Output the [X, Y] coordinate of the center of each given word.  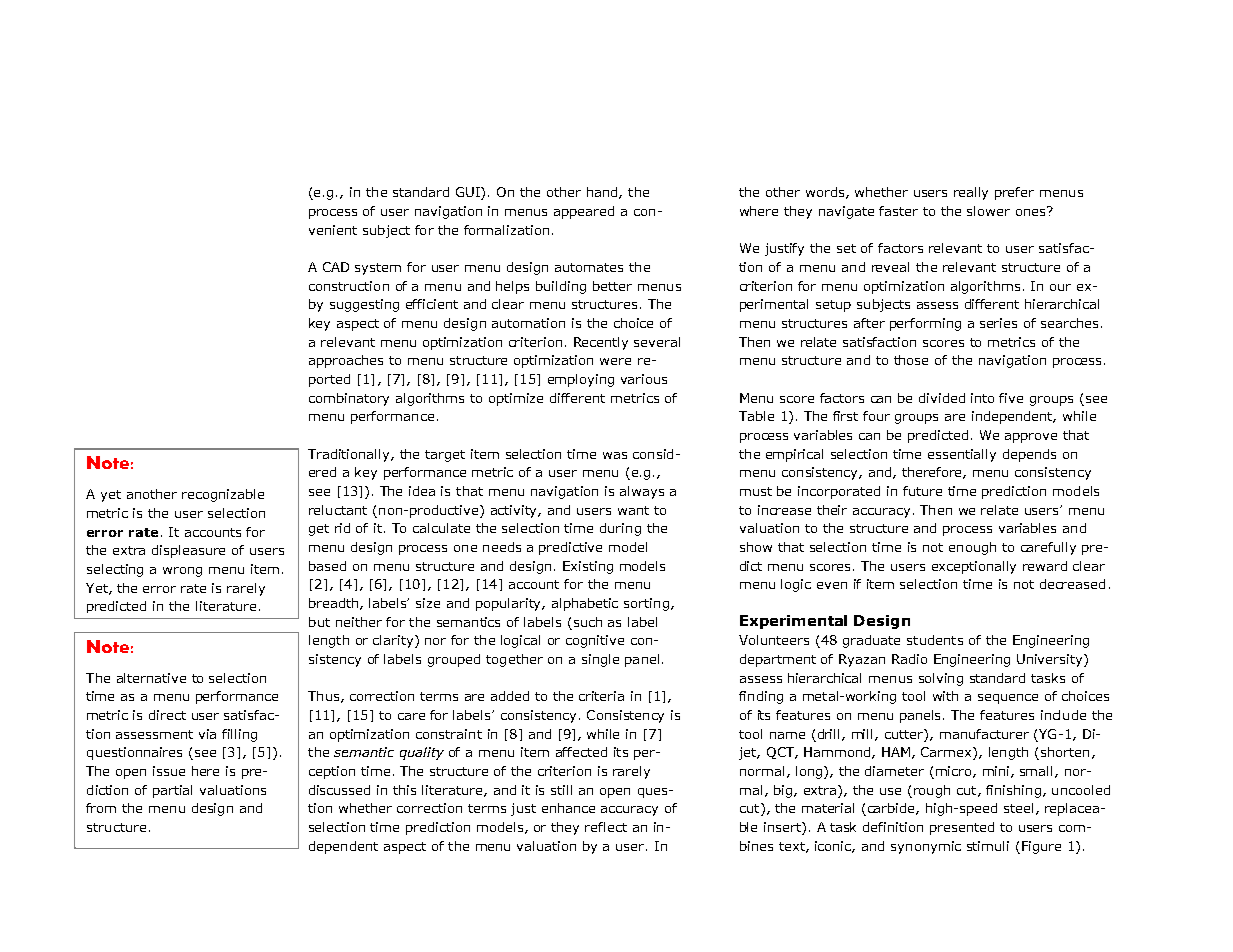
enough [972, 548]
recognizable [223, 495]
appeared [584, 212]
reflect [606, 827]
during [620, 529]
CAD [336, 267]
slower [988, 211]
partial [172, 791]
